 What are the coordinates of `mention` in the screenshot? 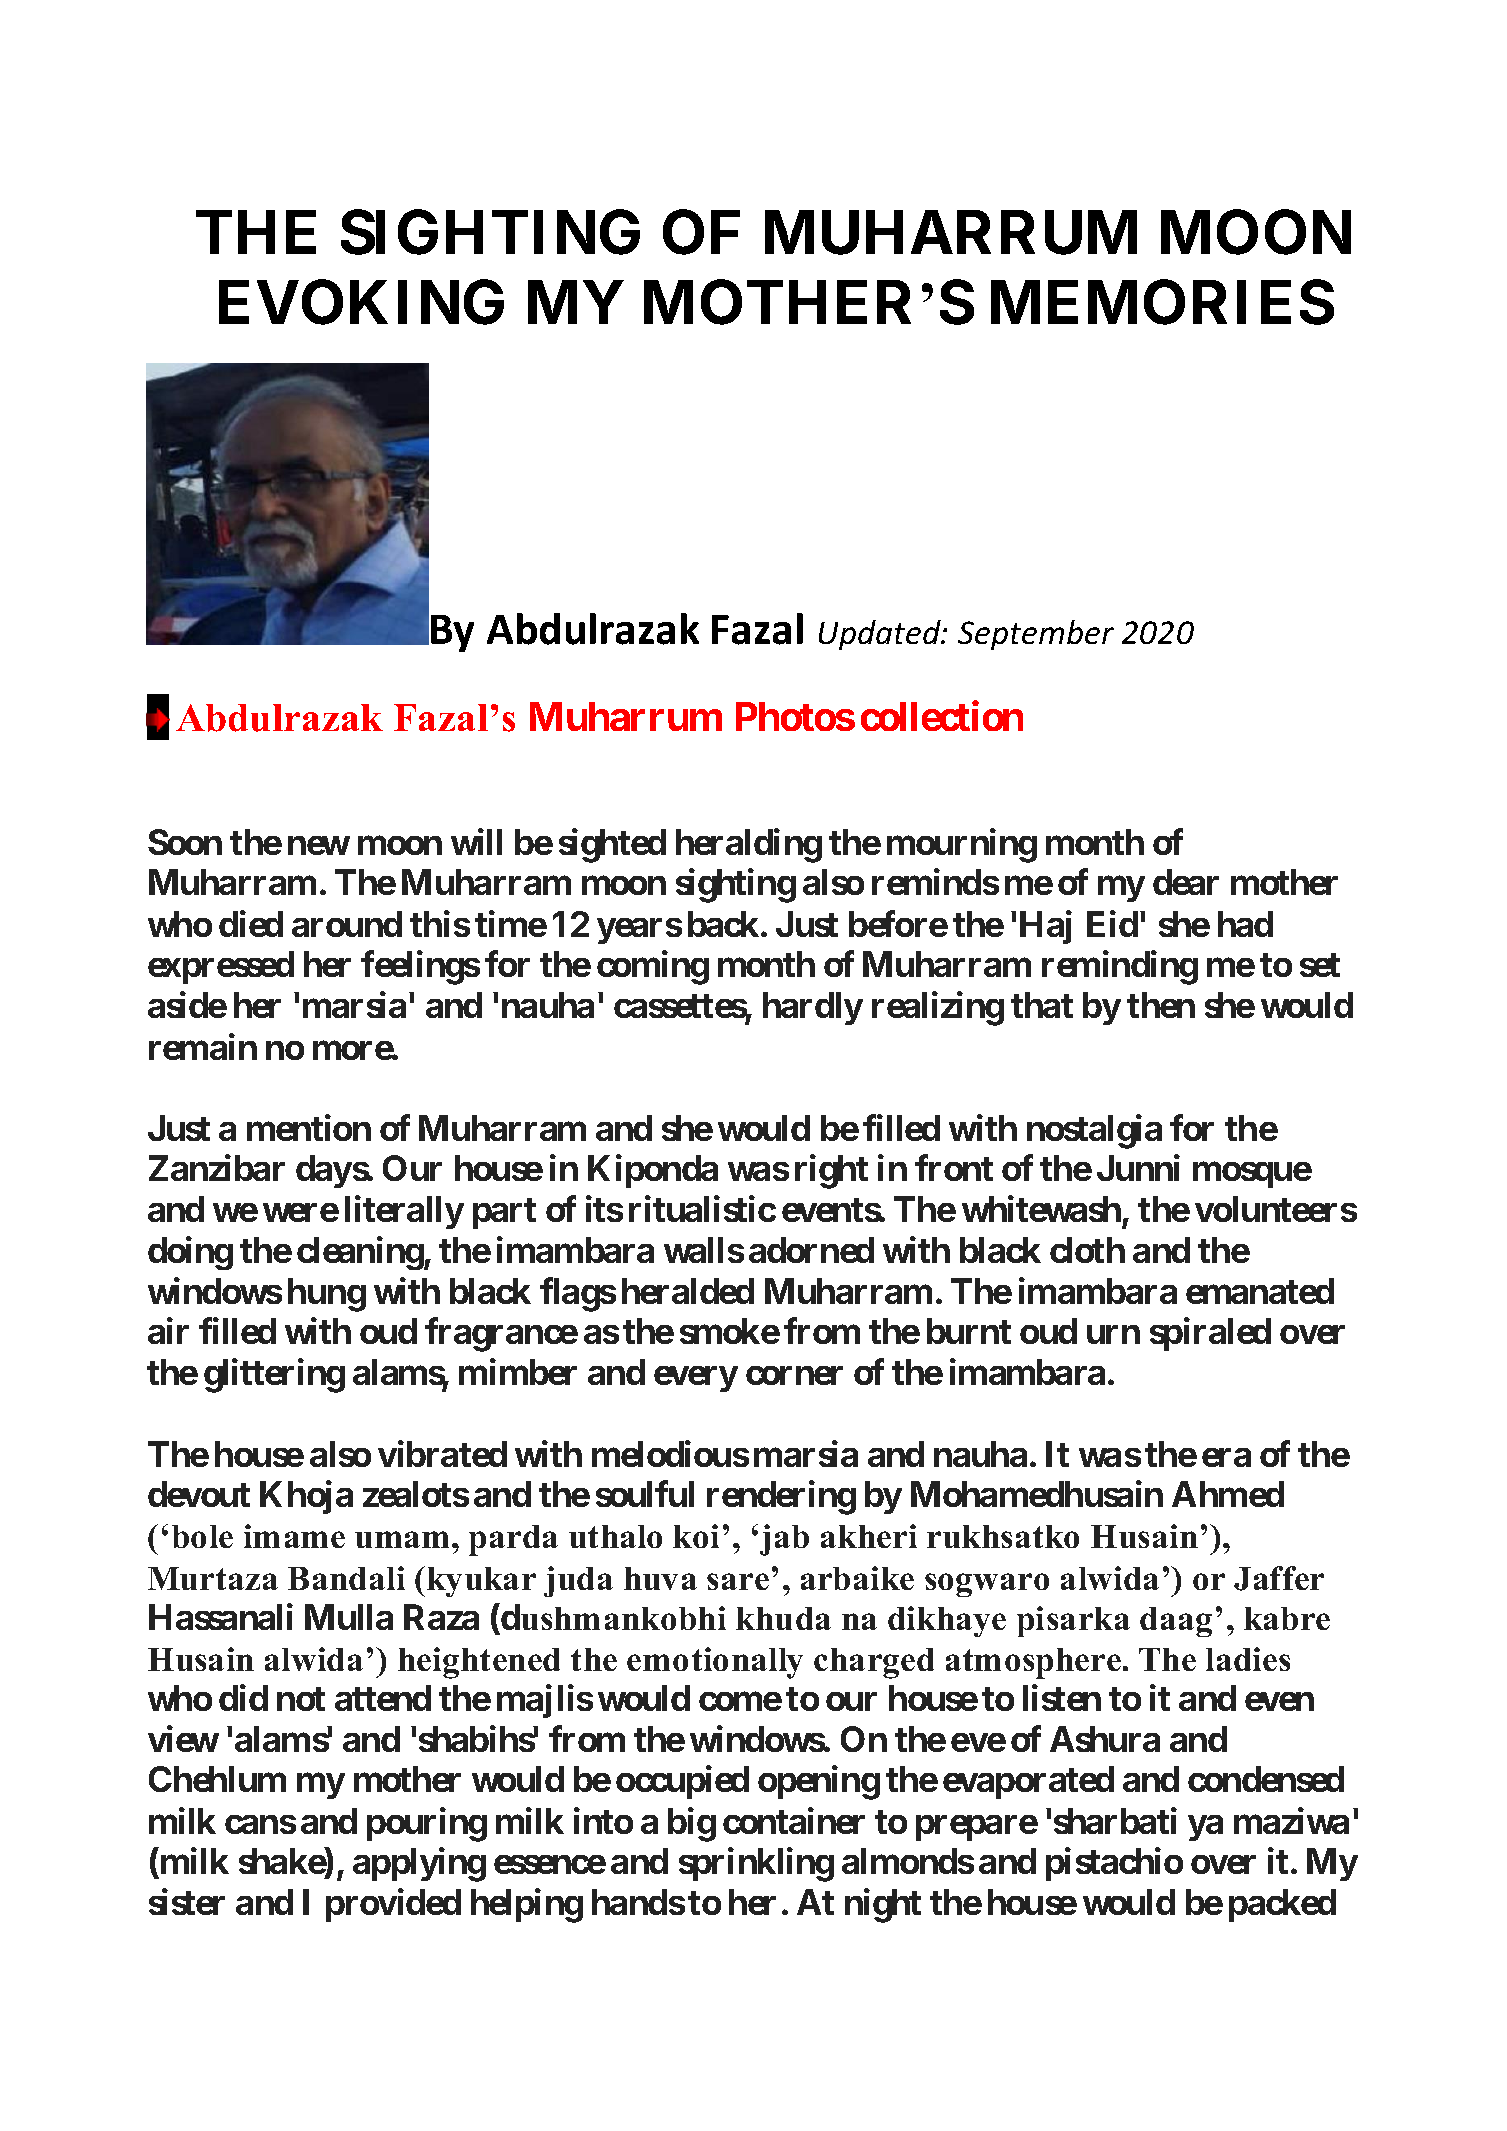 It's located at (309, 1128).
